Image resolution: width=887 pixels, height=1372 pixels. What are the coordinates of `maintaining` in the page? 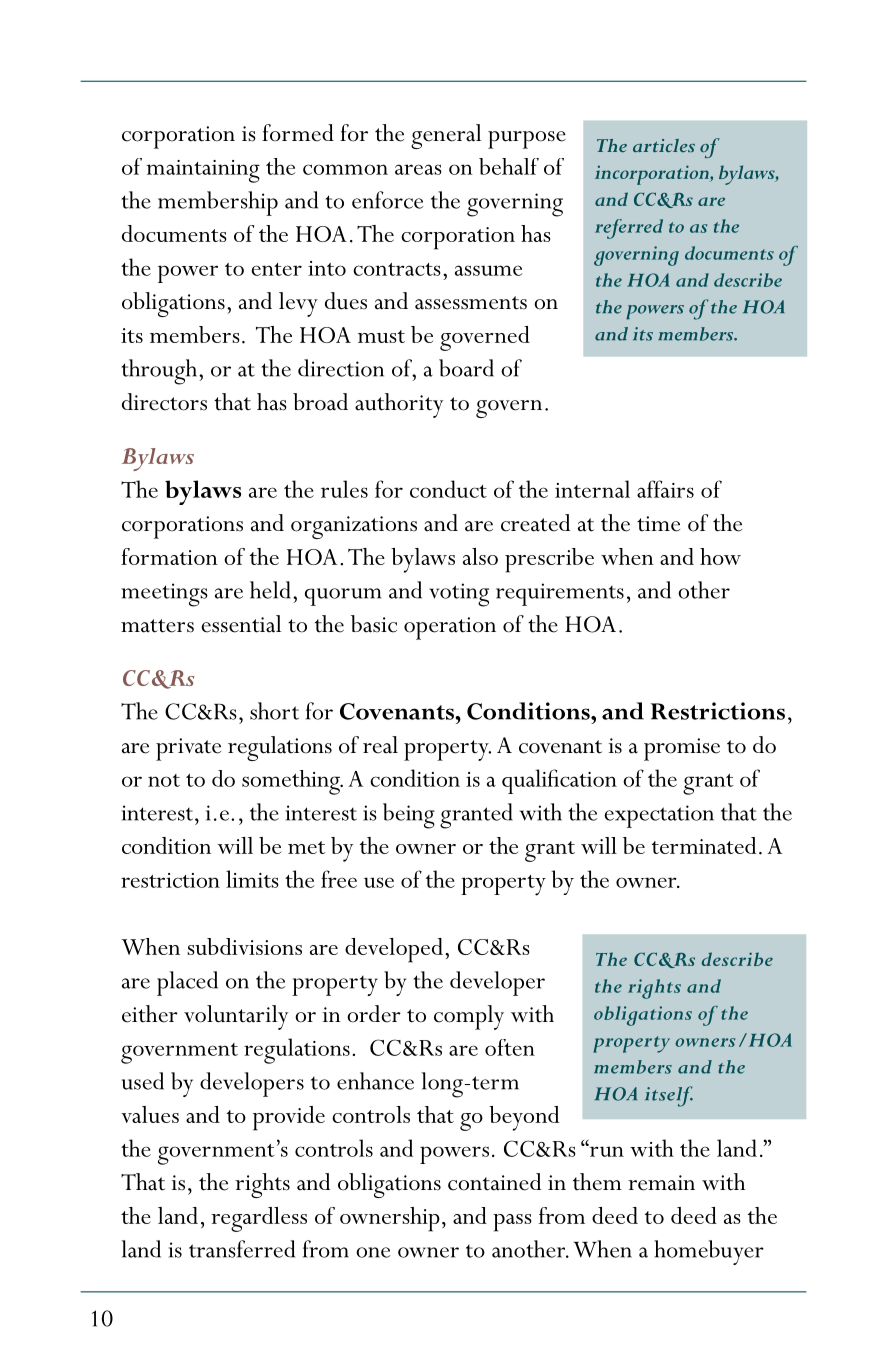 It's located at (203, 171).
